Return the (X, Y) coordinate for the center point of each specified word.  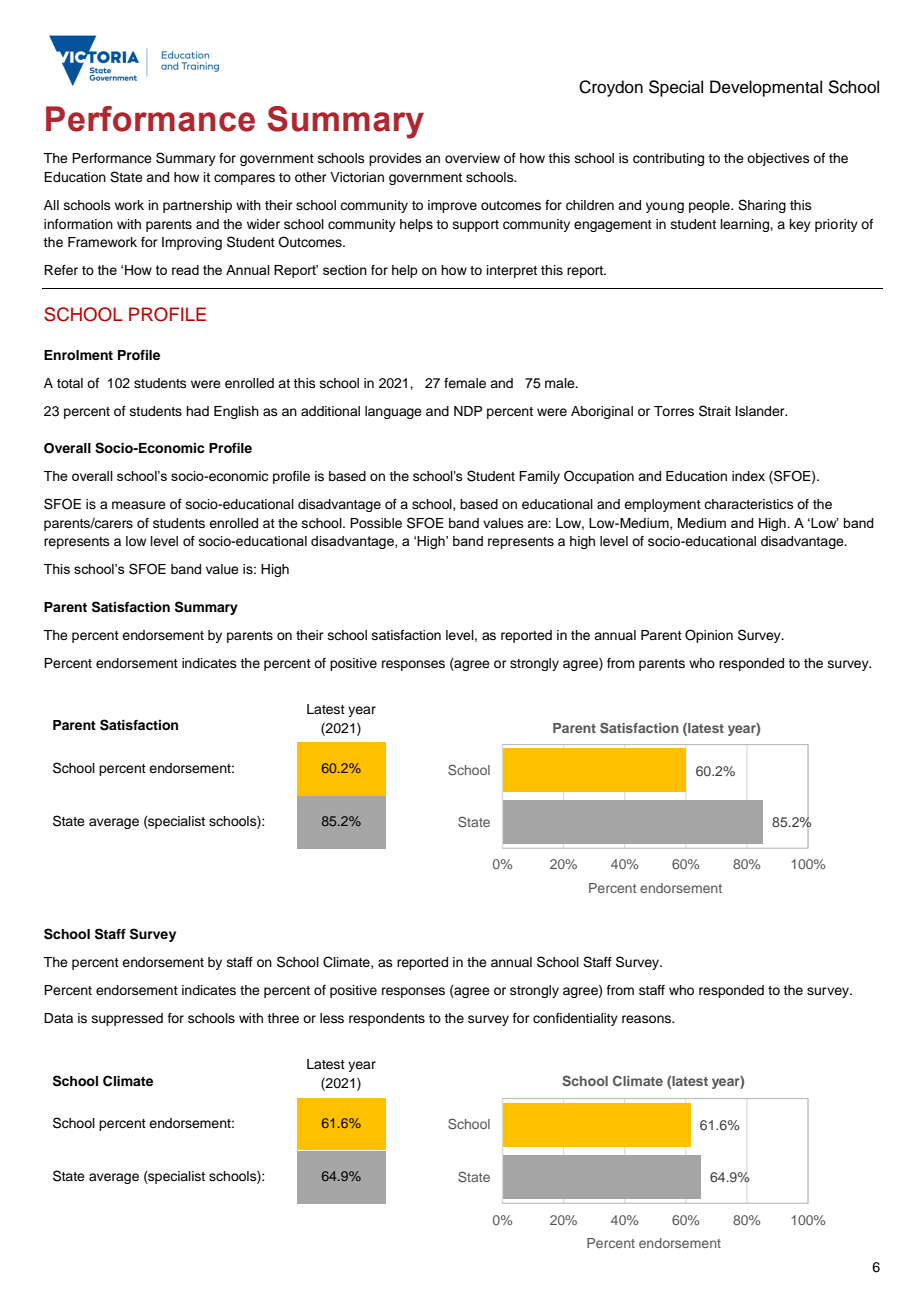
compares (244, 179)
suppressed (127, 1019)
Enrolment (78, 355)
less (332, 1018)
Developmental (766, 88)
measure (139, 505)
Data (58, 1018)
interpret (512, 271)
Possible (376, 523)
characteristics (749, 504)
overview (472, 158)
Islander (761, 411)
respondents (387, 1019)
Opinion (709, 636)
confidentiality (575, 1019)
